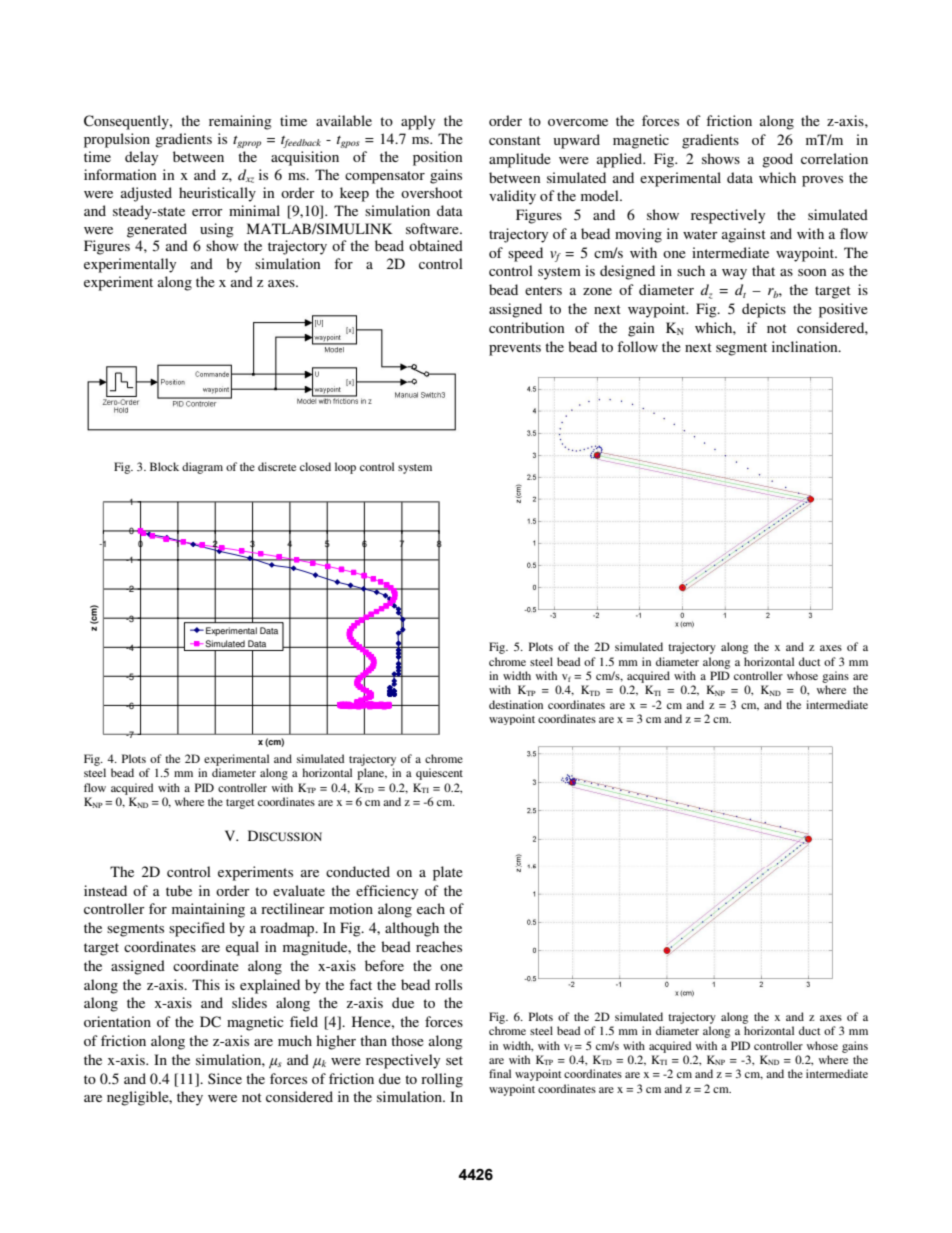 The image size is (952, 1233). Describe the element at coordinates (454, 1060) in the image. I see `set` at that location.
